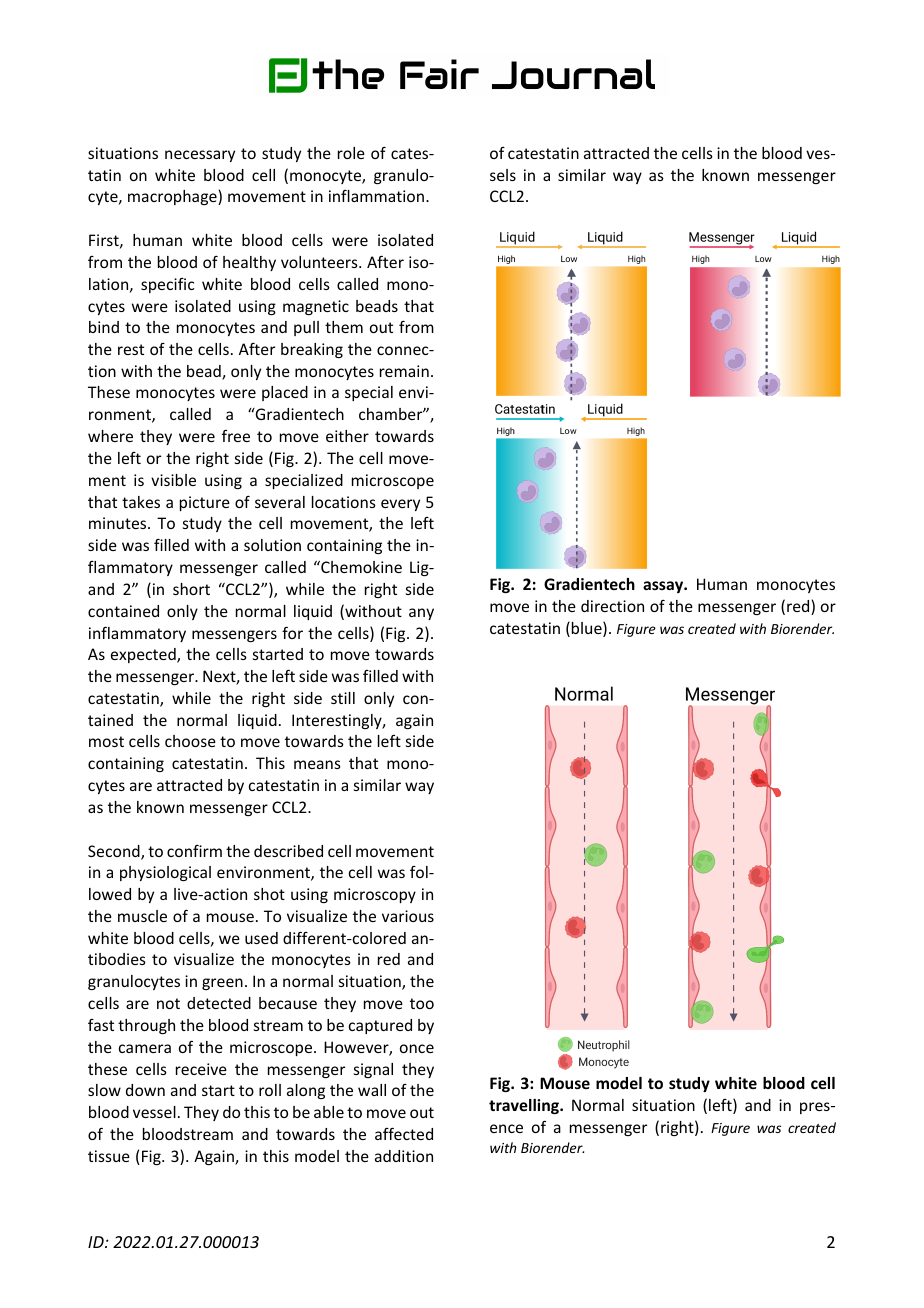 This document has height=1308, width=924. I want to click on travelling, so click(525, 1106).
